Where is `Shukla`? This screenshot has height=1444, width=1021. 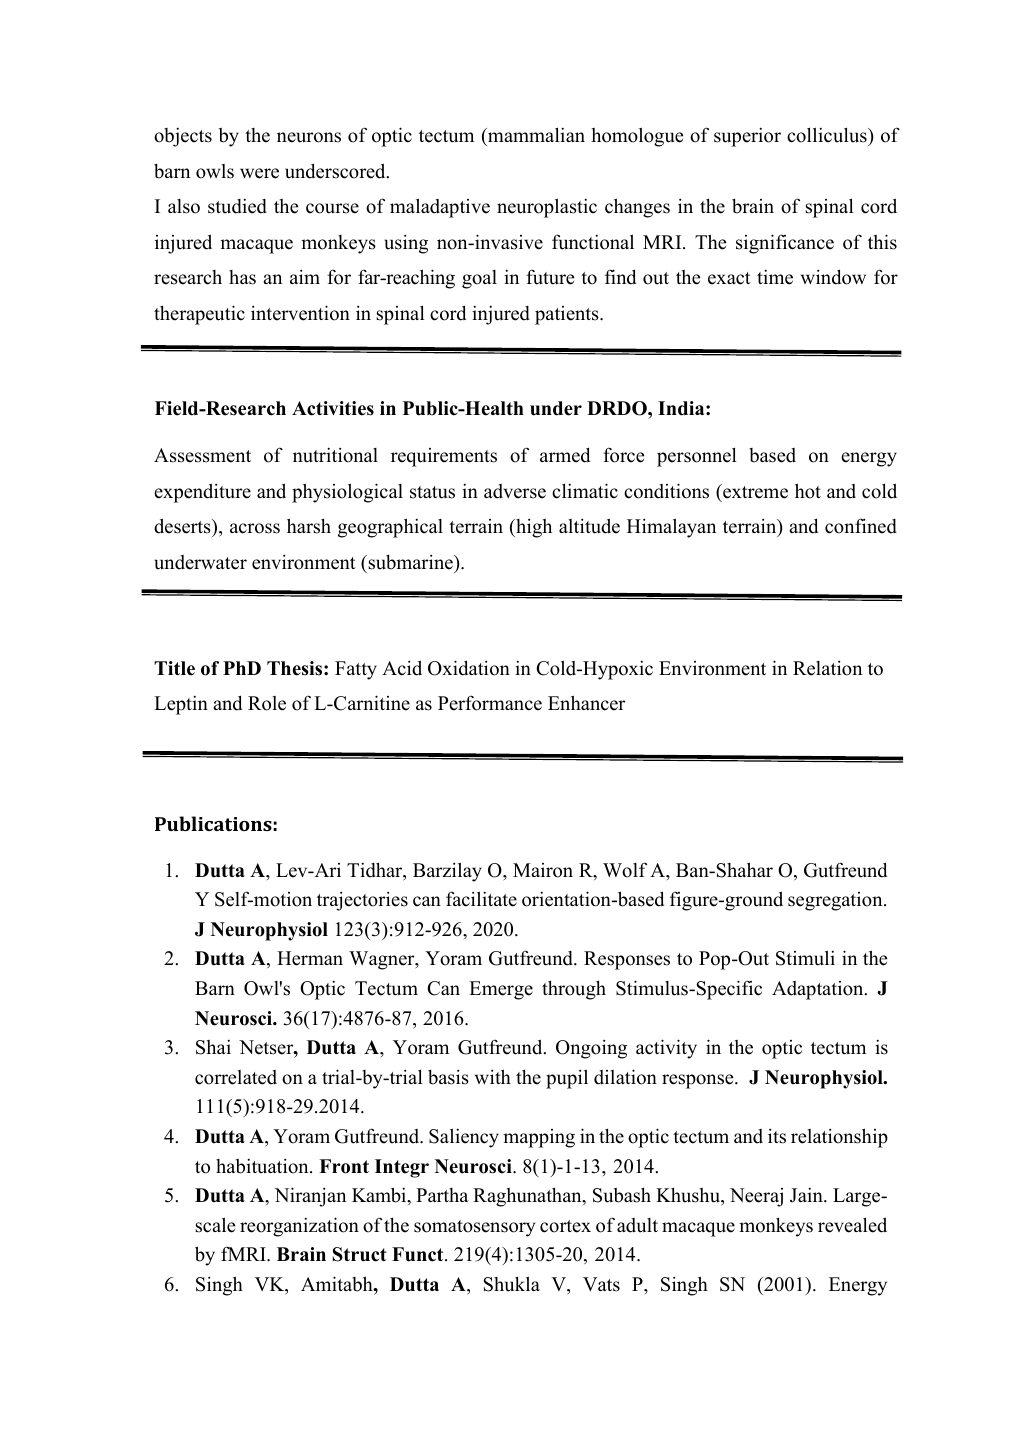 Shukla is located at coordinates (511, 1284).
